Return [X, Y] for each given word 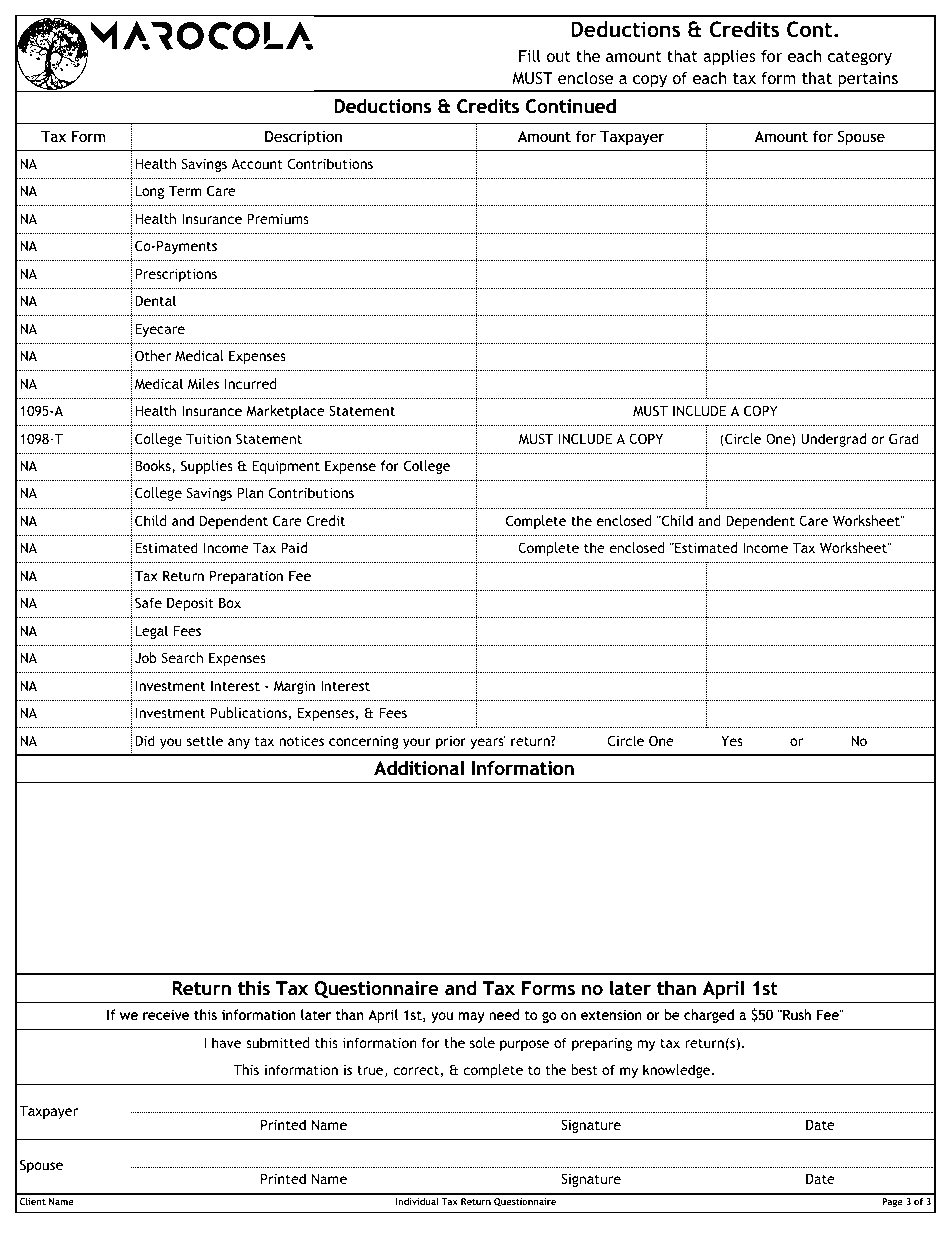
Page [892, 1202]
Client [33, 1201]
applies [729, 57]
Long [149, 192]
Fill [530, 55]
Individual [417, 1201]
